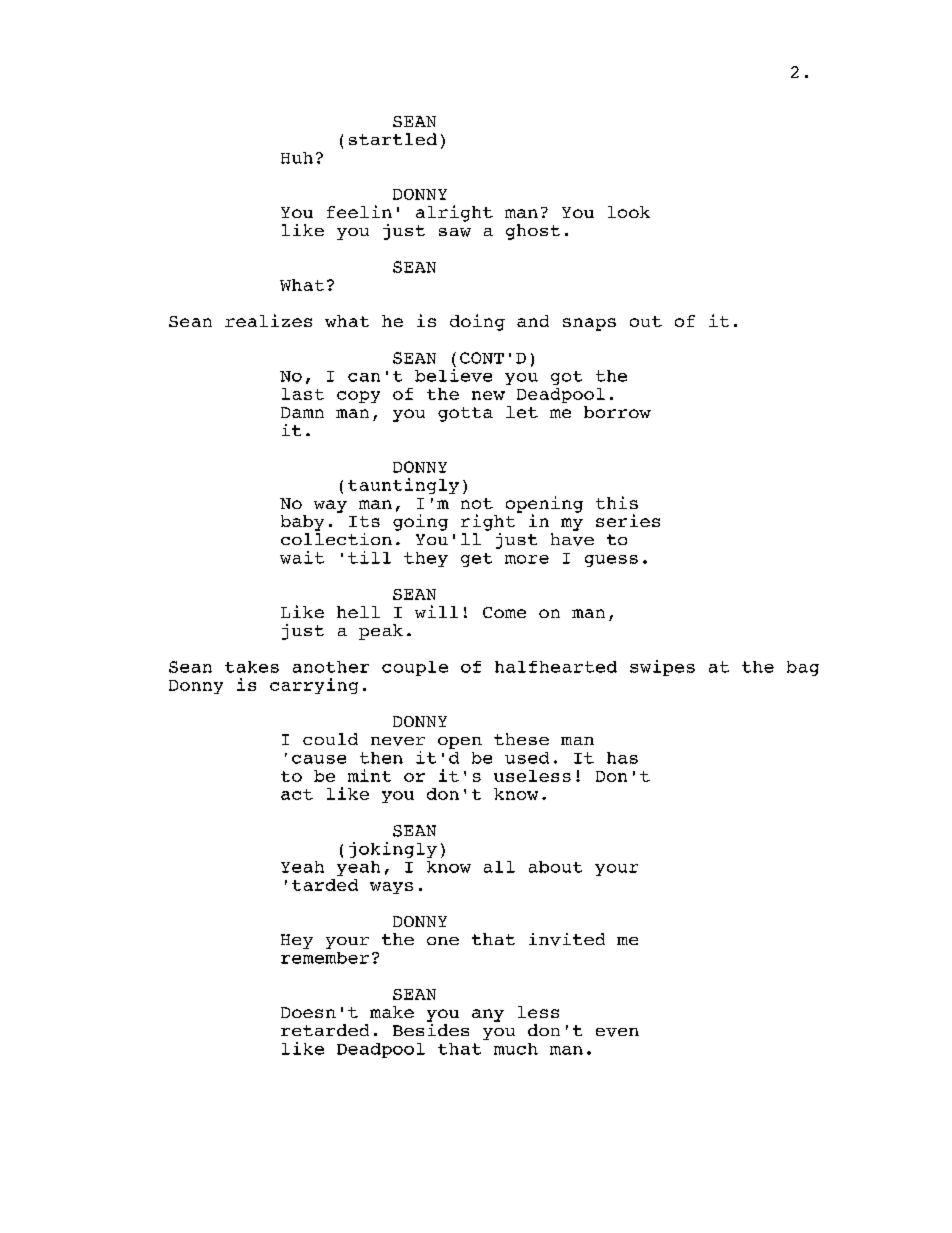 Image resolution: width=952 pixels, height=1233 pixels. Describe the element at coordinates (617, 1032) in the screenshot. I see `even` at that location.
